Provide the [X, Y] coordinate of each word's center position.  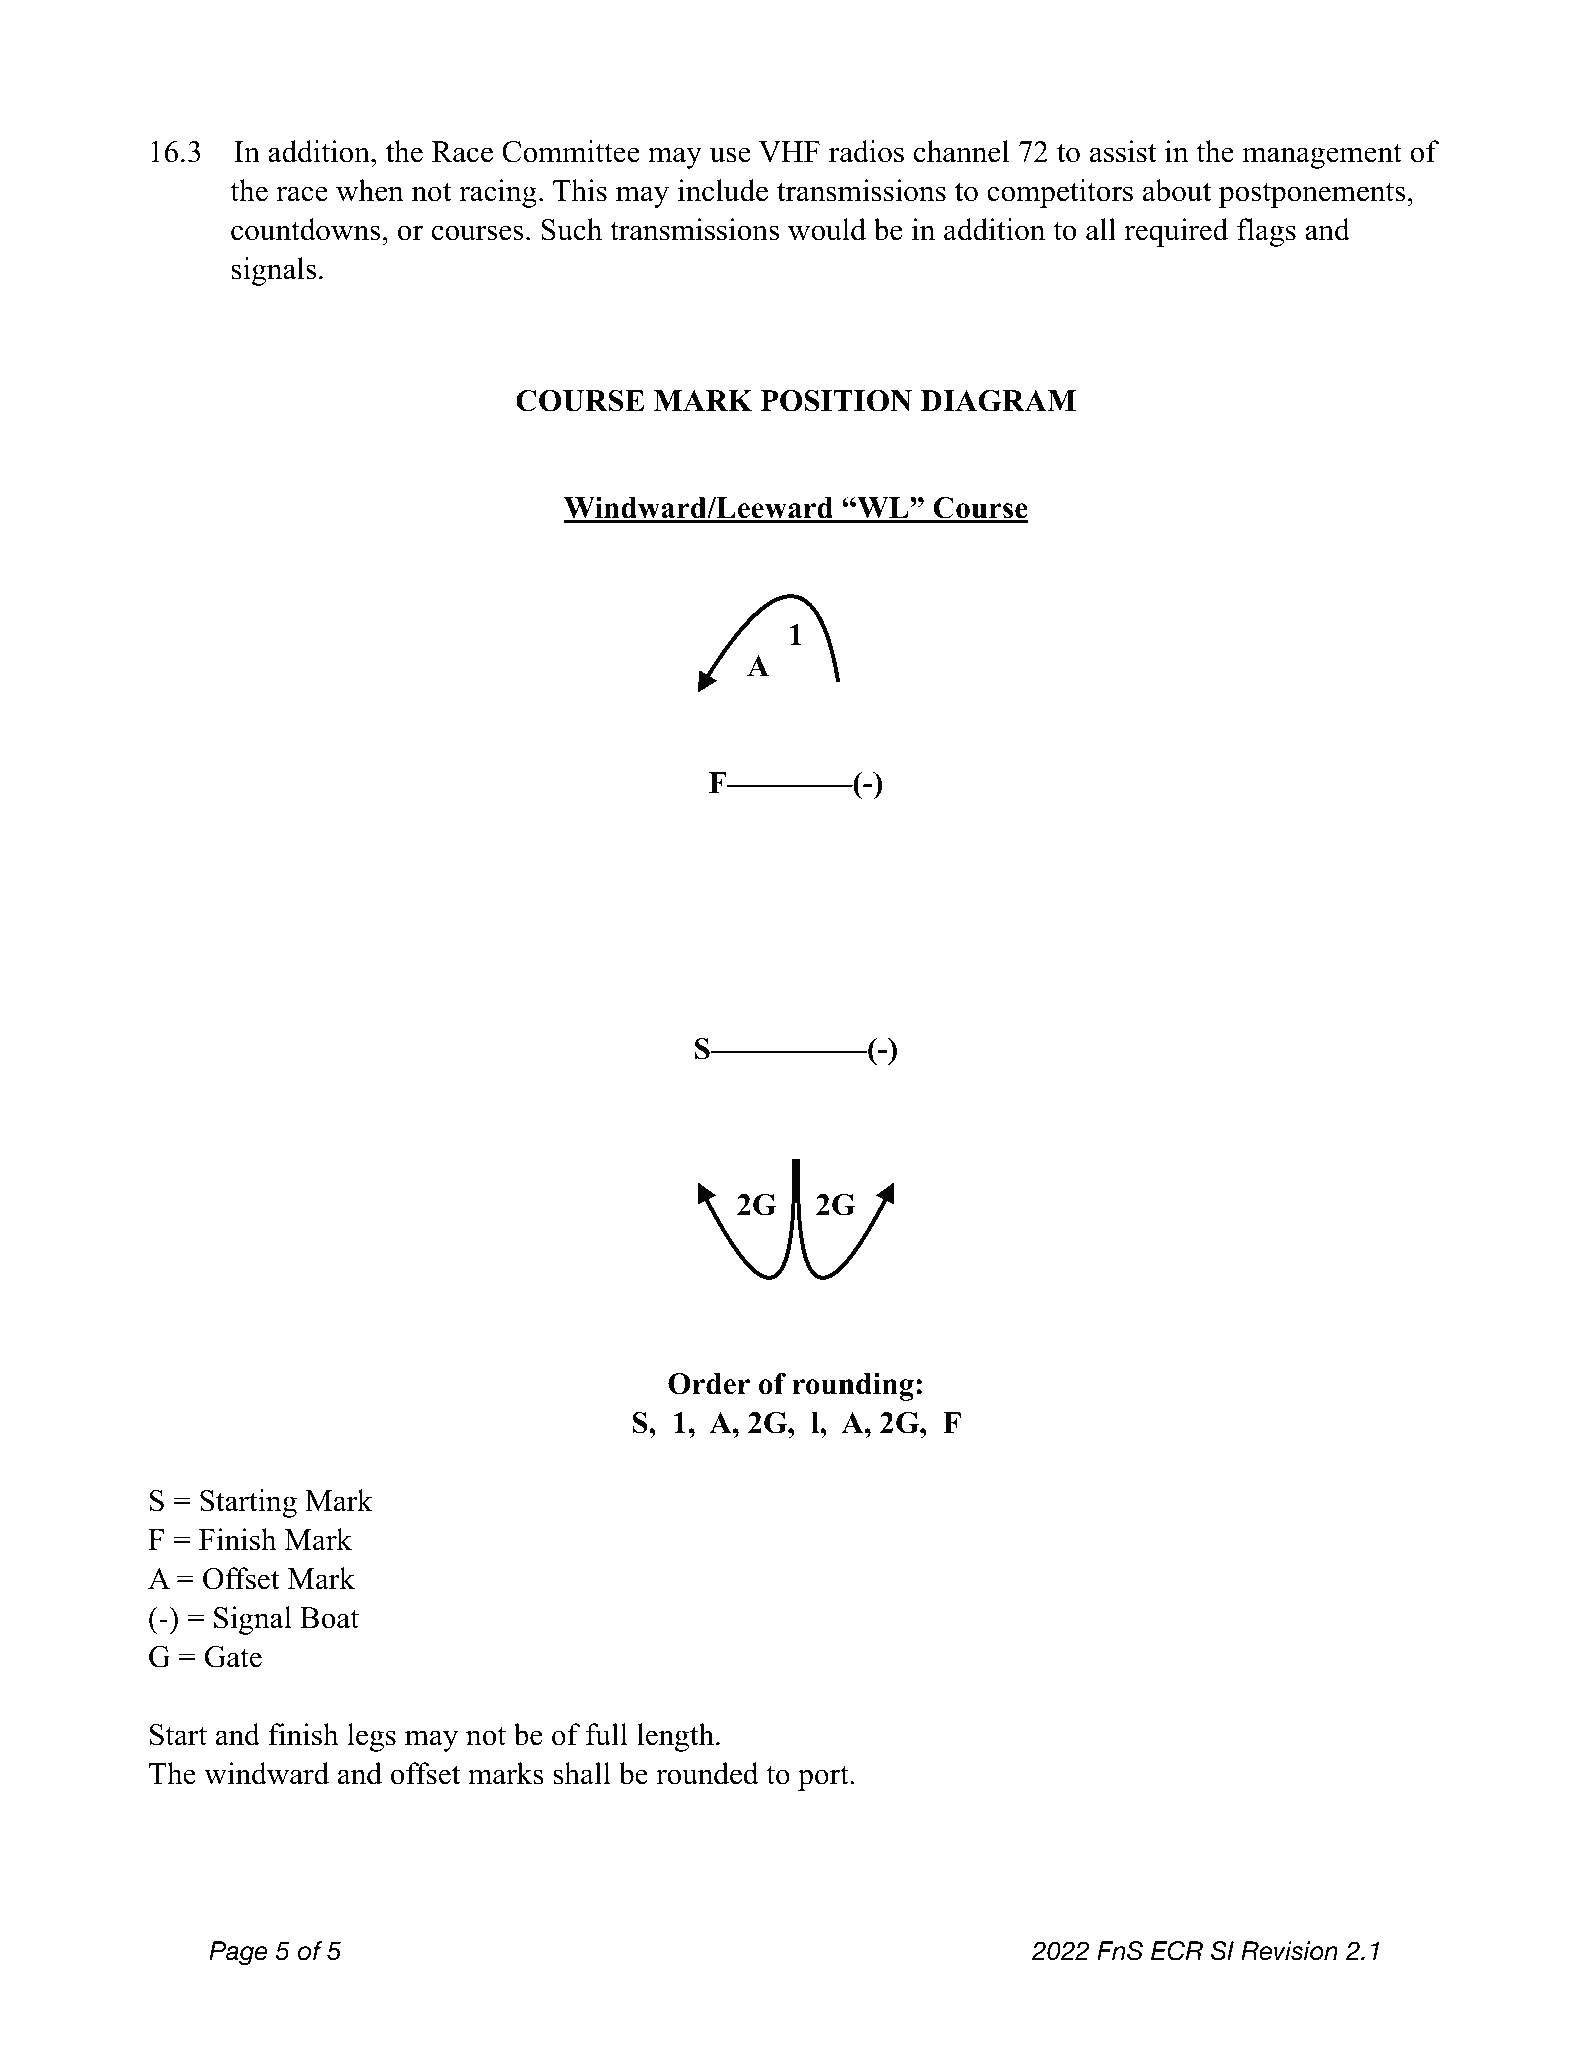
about [1177, 190]
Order [709, 1384]
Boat [329, 1618]
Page [238, 1953]
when [370, 190]
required [1176, 232]
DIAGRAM [998, 401]
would [827, 229]
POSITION [836, 401]
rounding [853, 1387]
